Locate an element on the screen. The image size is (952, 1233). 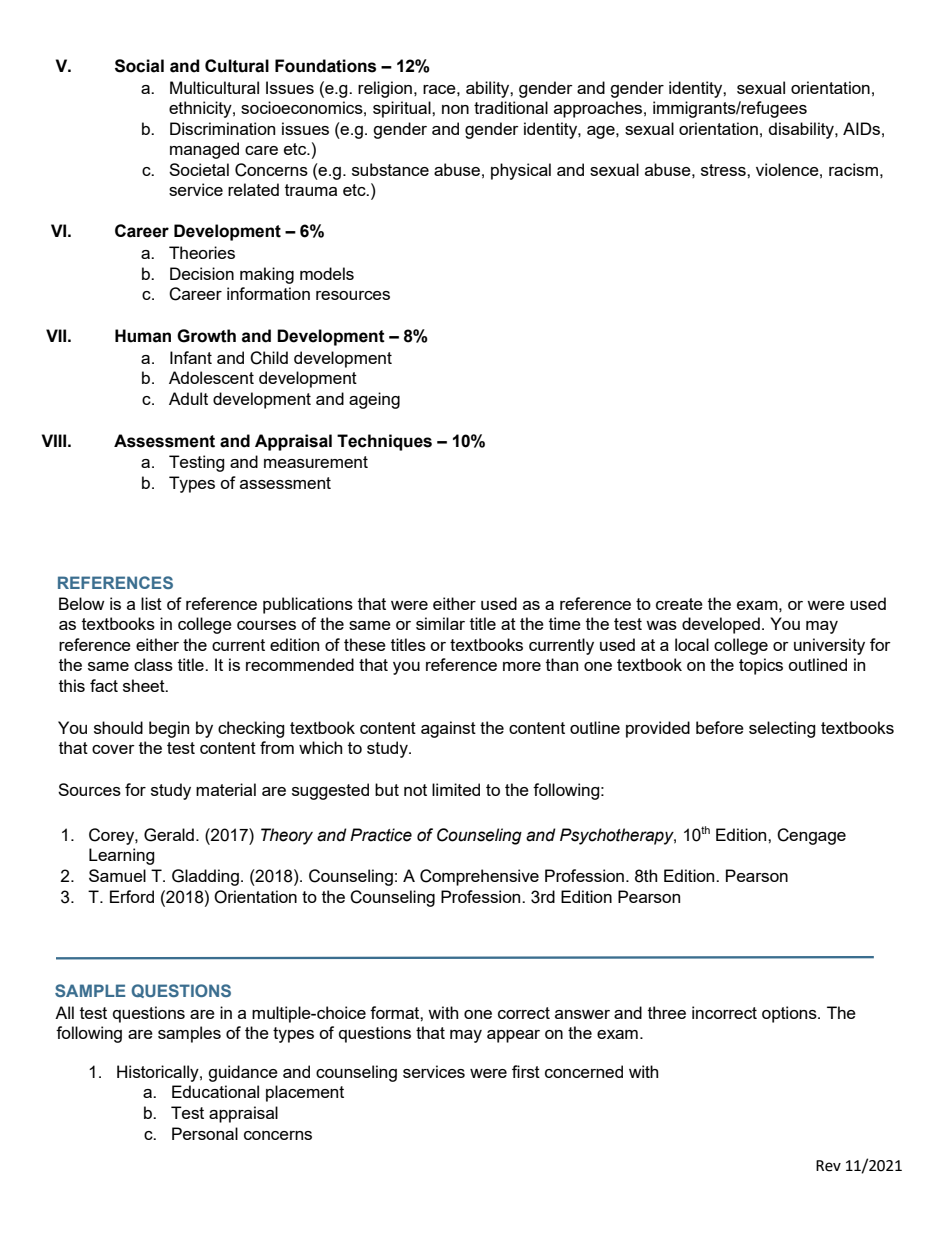
stress is located at coordinates (724, 170).
